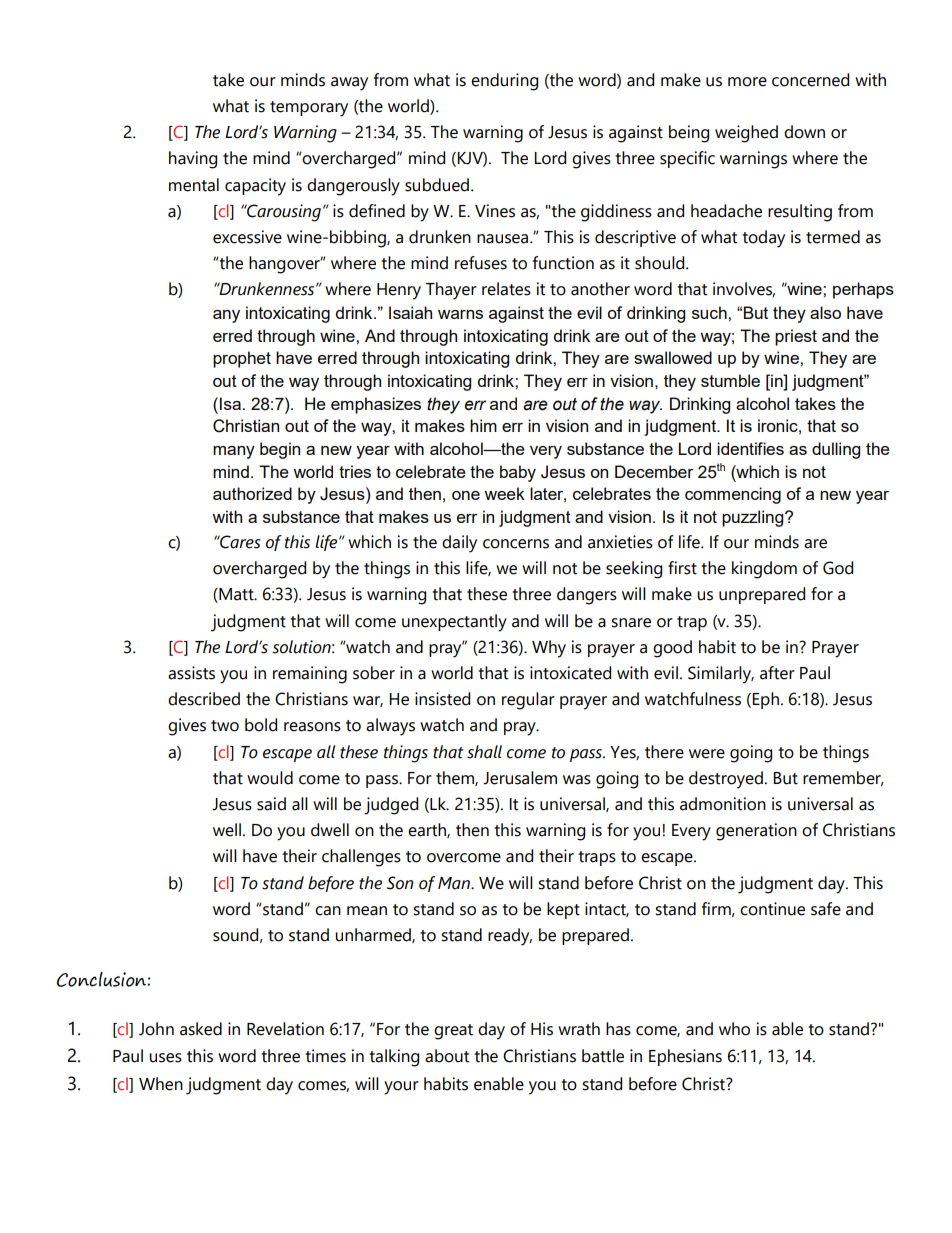 The width and height of the image is (952, 1233). I want to click on enduring, so click(504, 82).
